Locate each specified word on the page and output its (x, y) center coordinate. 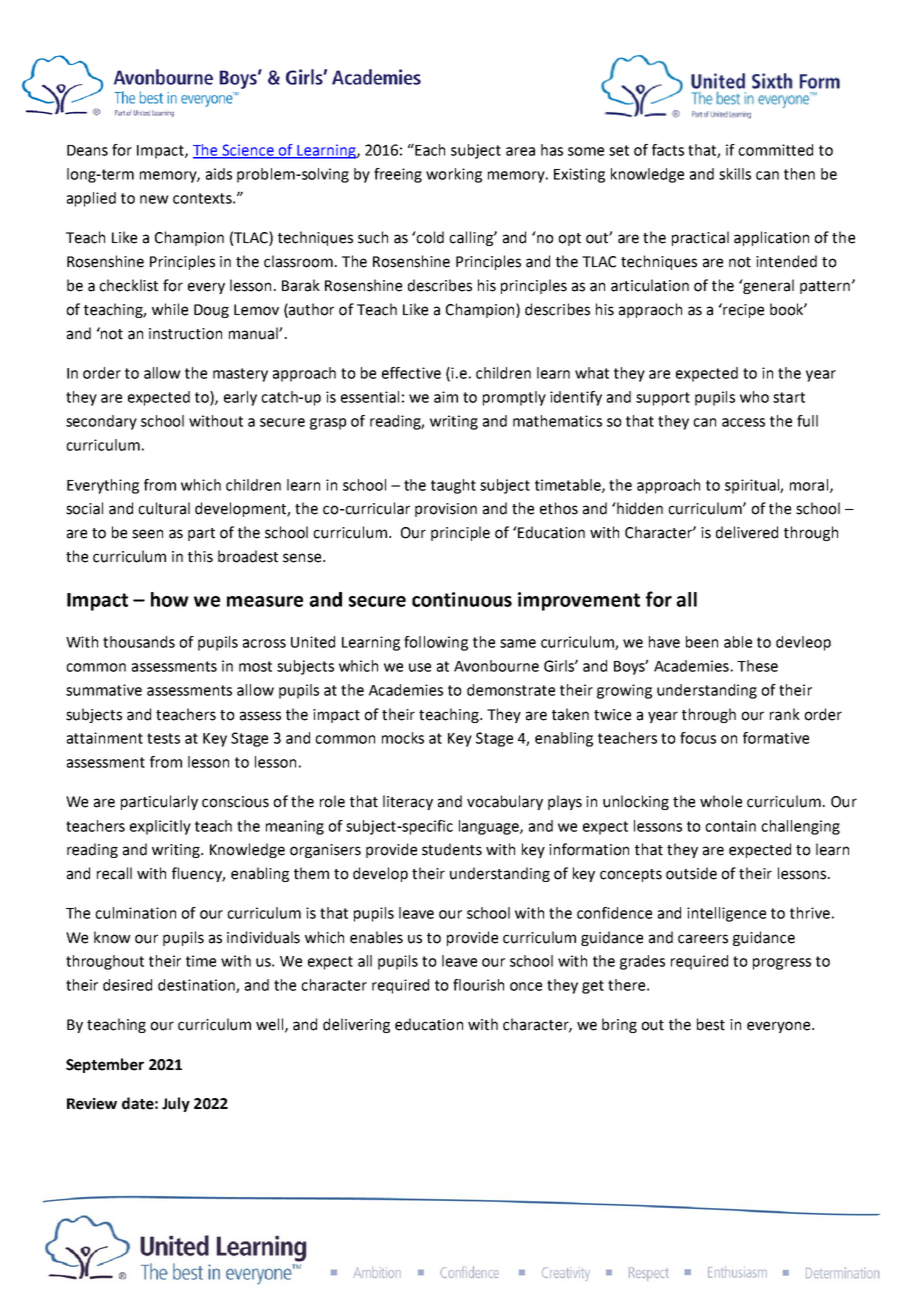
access (743, 422)
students (452, 849)
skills (735, 174)
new (154, 199)
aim (446, 397)
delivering (356, 1025)
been (702, 642)
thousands (139, 642)
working (454, 175)
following (436, 643)
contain (730, 826)
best (711, 1024)
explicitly (160, 827)
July (176, 1104)
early (240, 398)
